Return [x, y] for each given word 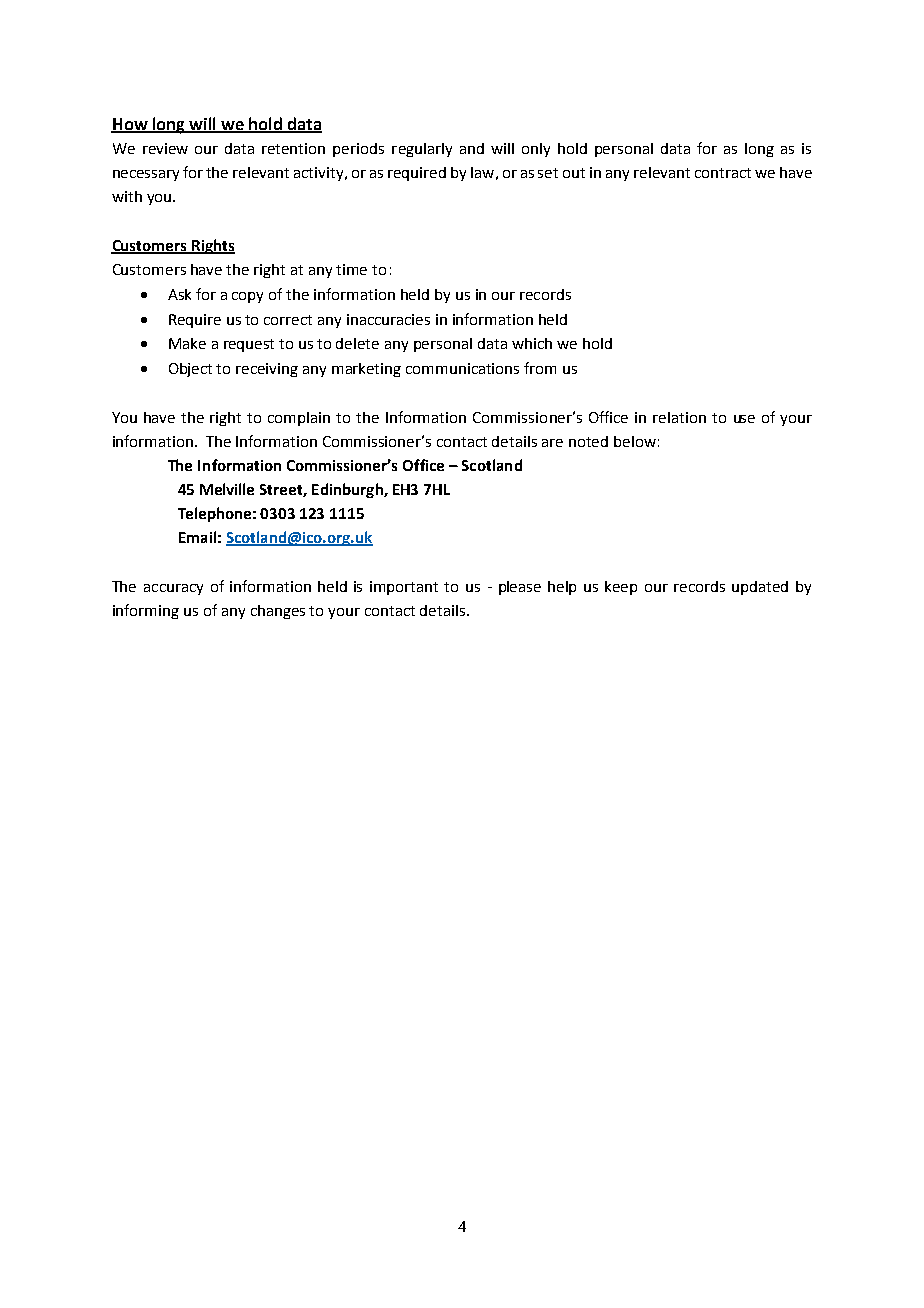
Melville [227, 489]
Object [190, 370]
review [165, 148]
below [635, 441]
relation [679, 417]
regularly [422, 150]
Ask [179, 294]
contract [723, 173]
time [351, 269]
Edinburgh [348, 490]
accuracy [173, 589]
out [574, 173]
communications [462, 368]
